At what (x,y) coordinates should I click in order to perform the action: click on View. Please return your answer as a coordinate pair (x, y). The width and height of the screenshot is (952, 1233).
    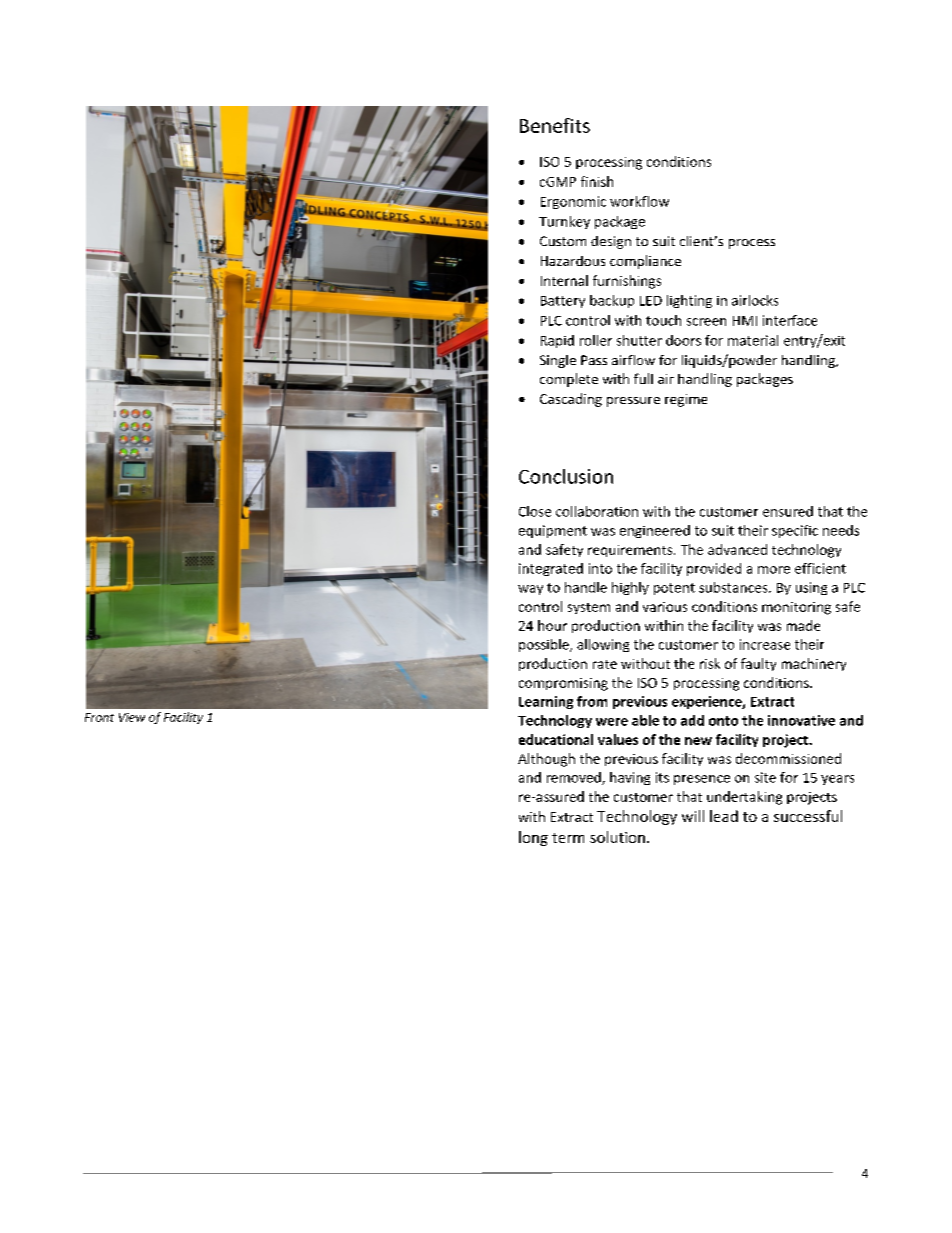
    Looking at the image, I should click on (132, 717).
